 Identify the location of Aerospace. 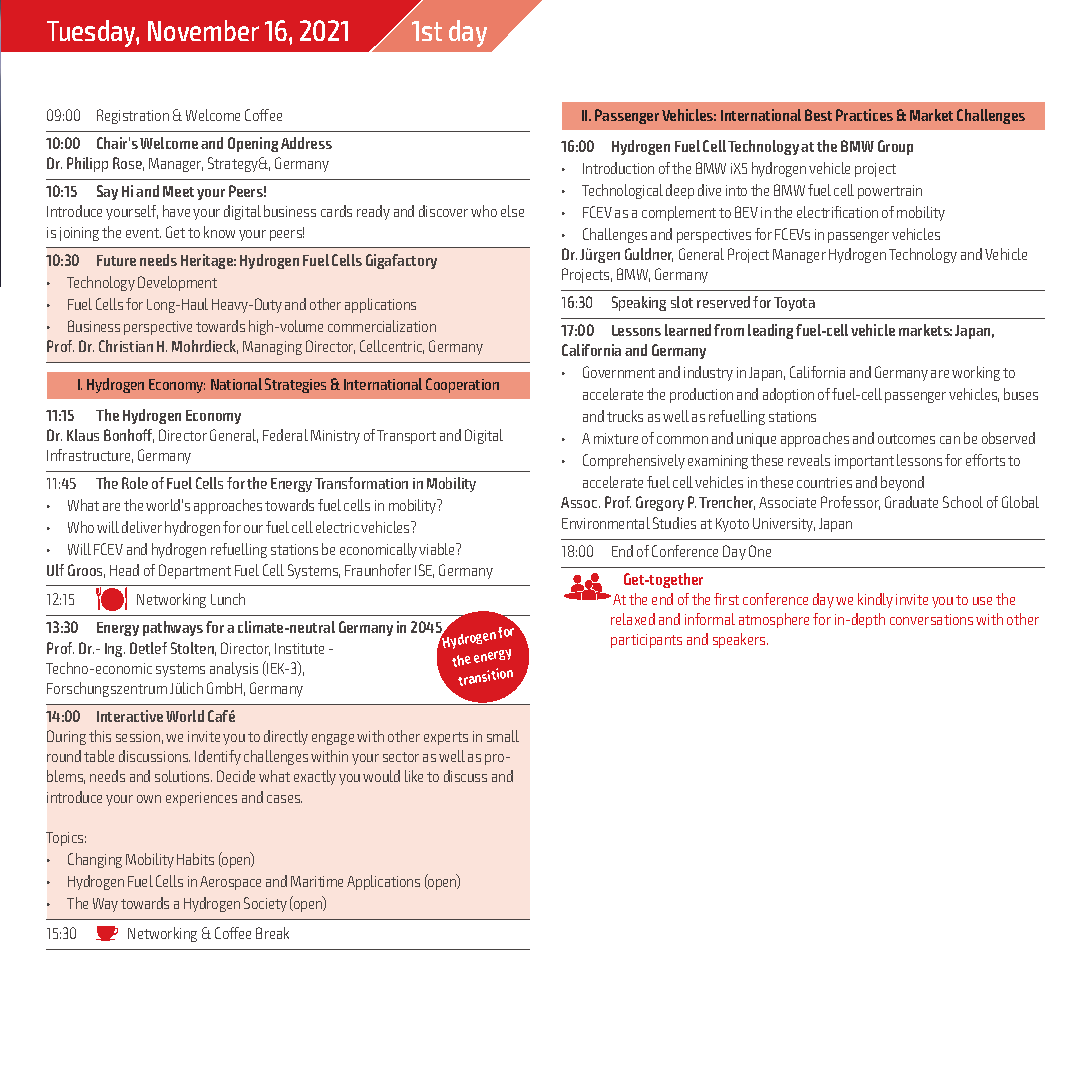
(230, 883).
